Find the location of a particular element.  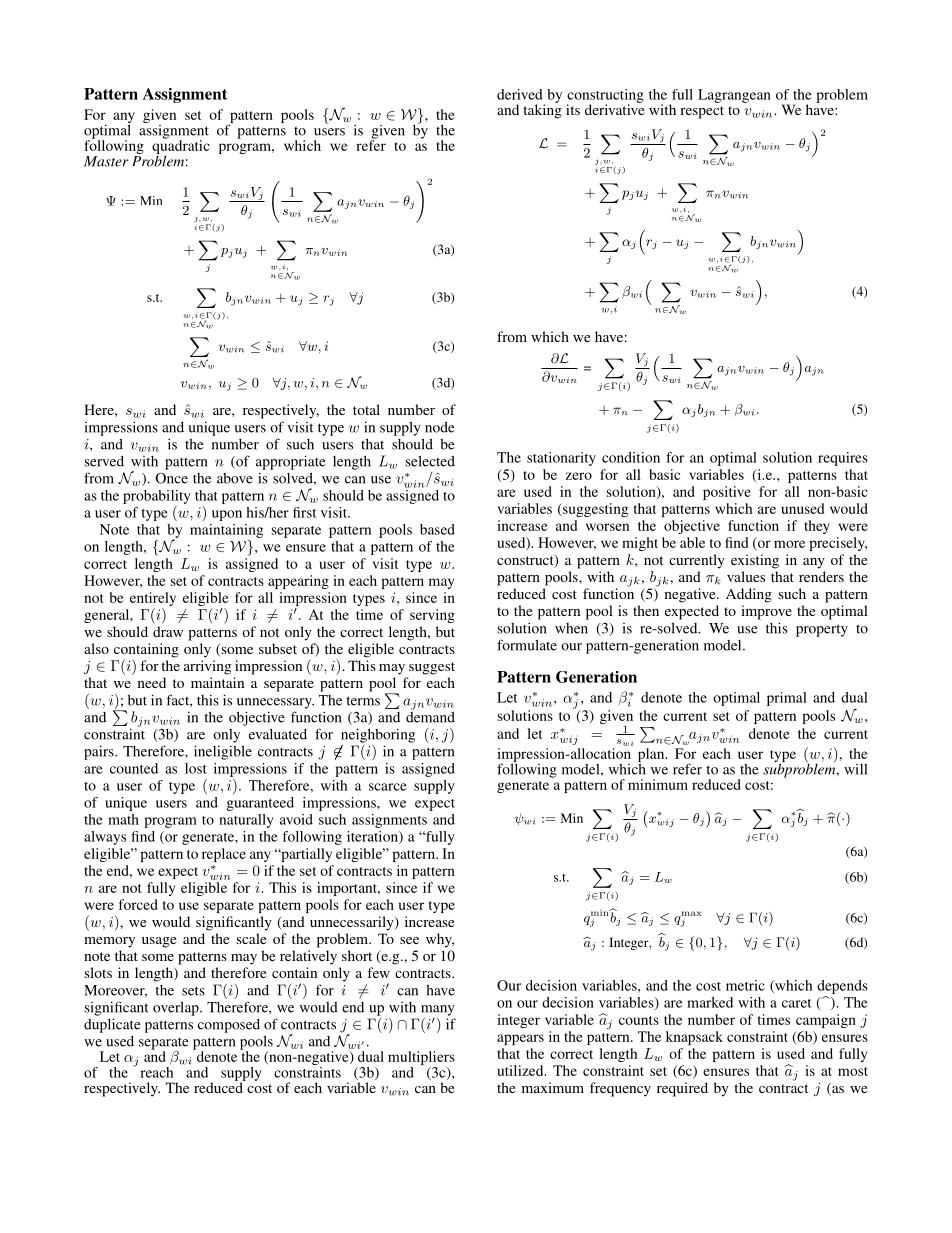

quadratic is located at coordinates (181, 147).
